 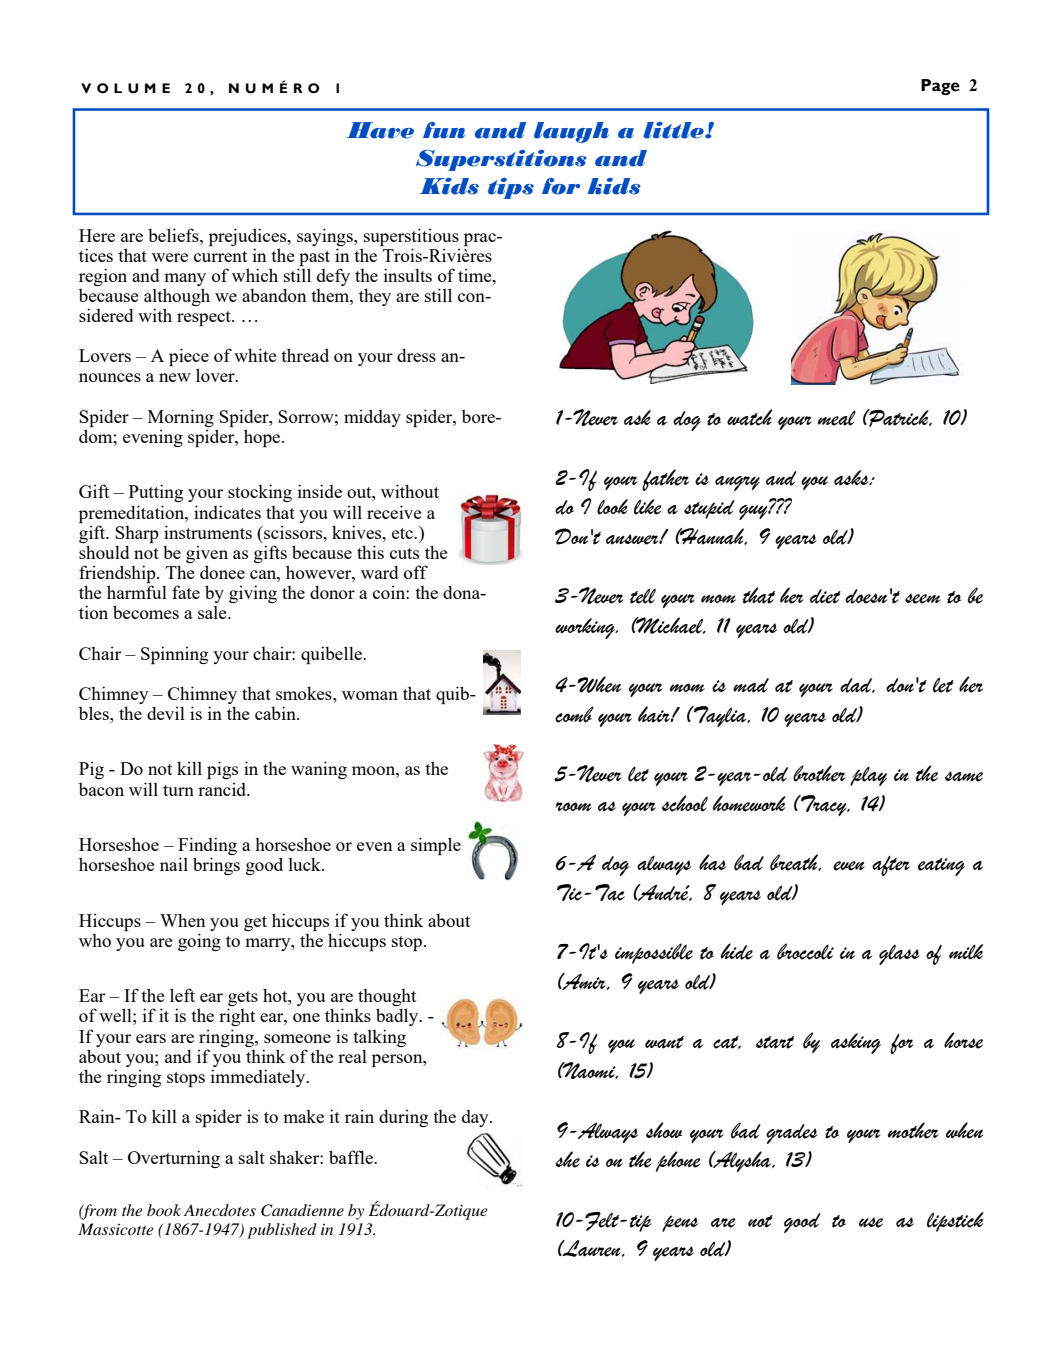 What do you see at coordinates (125, 88) in the screenshot?
I see `VOLUME` at bounding box center [125, 88].
